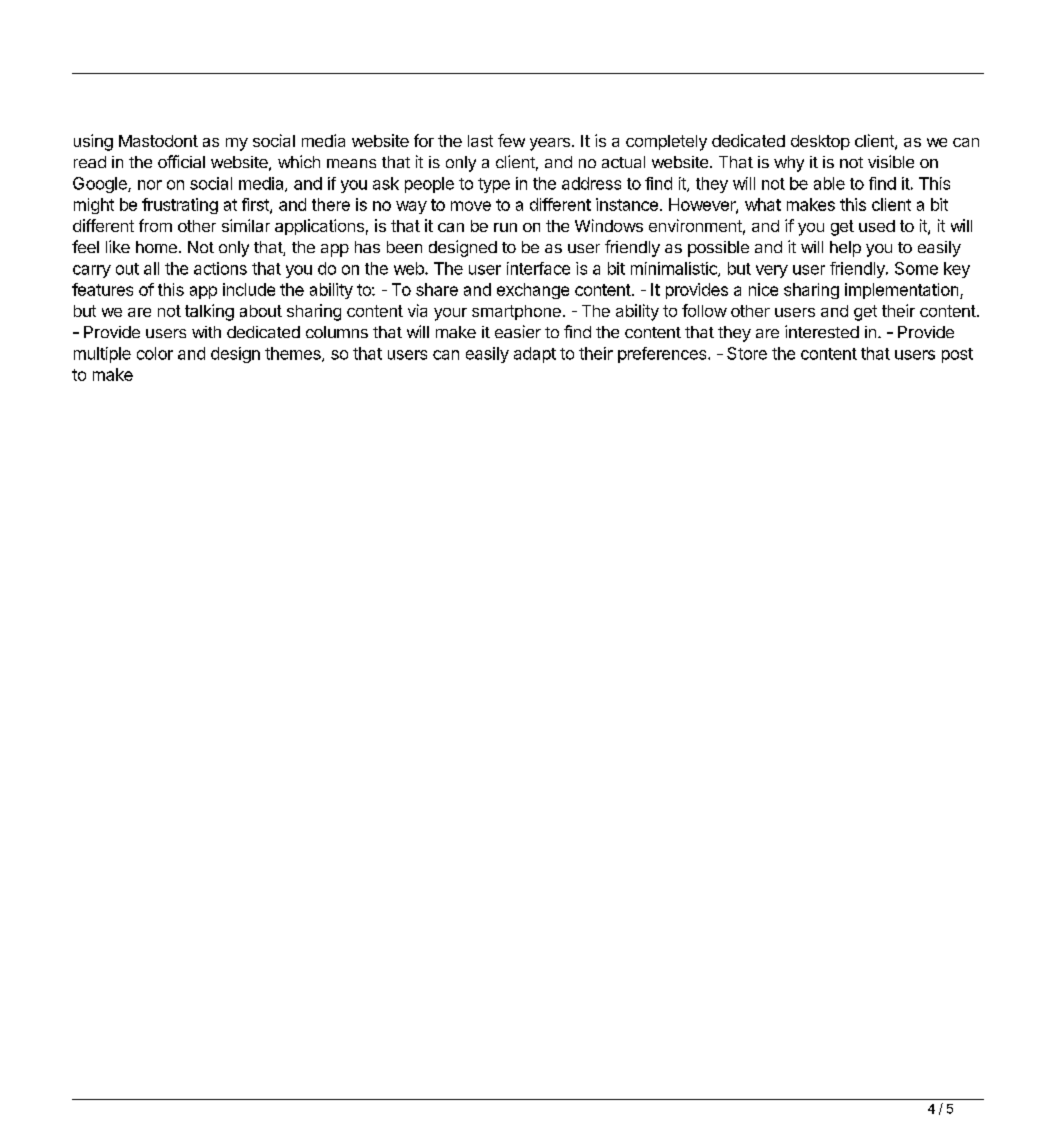 This document has width=1056, height=1148. I want to click on exchange, so click(533, 291).
